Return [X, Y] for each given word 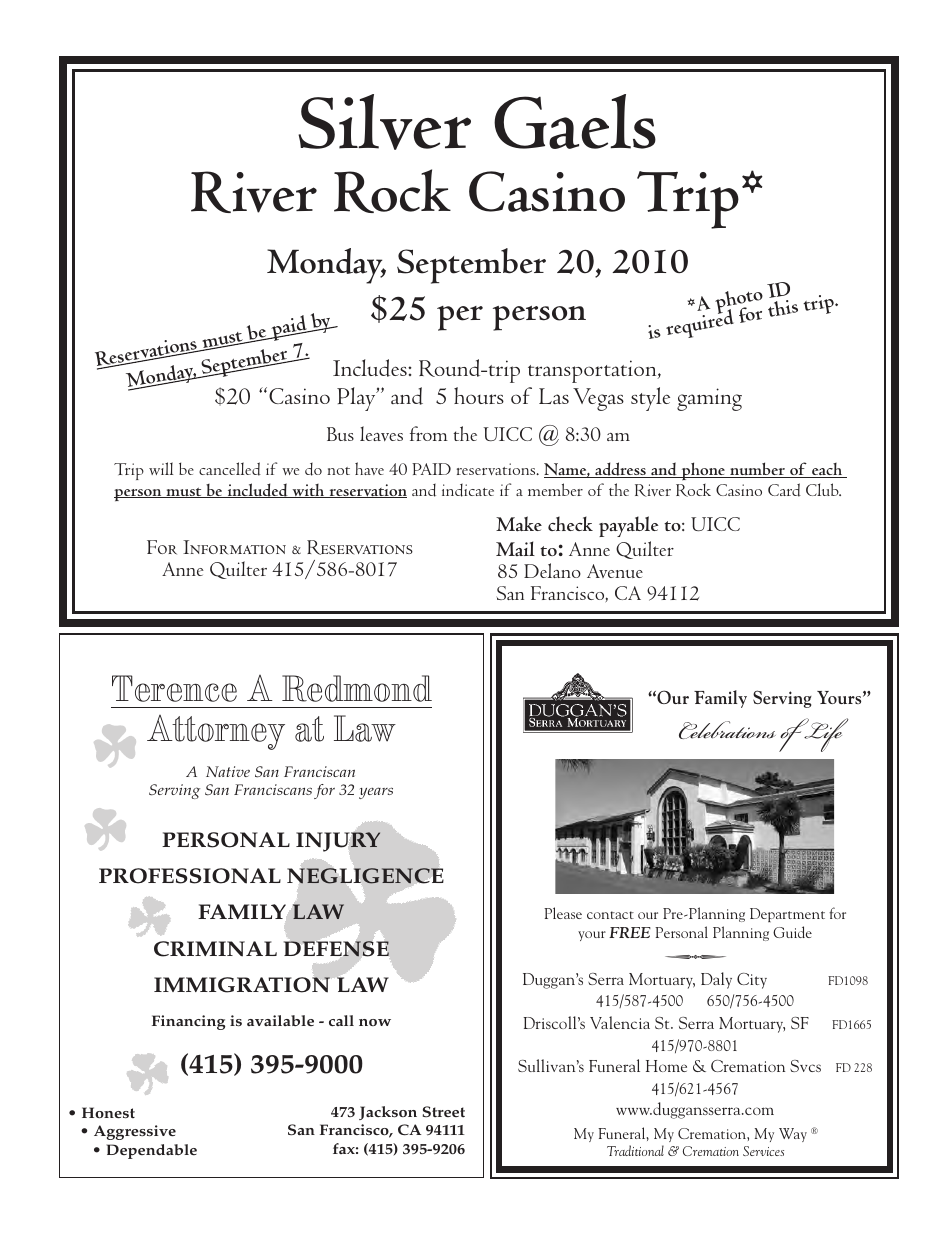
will [161, 468]
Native [228, 771]
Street [443, 1111]
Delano [552, 570]
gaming [709, 399]
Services [763, 1151]
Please [563, 913]
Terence [174, 688]
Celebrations [727, 730]
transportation [593, 371]
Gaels [575, 121]
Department [787, 915]
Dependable [152, 1151]
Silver [384, 122]
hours [479, 395]
